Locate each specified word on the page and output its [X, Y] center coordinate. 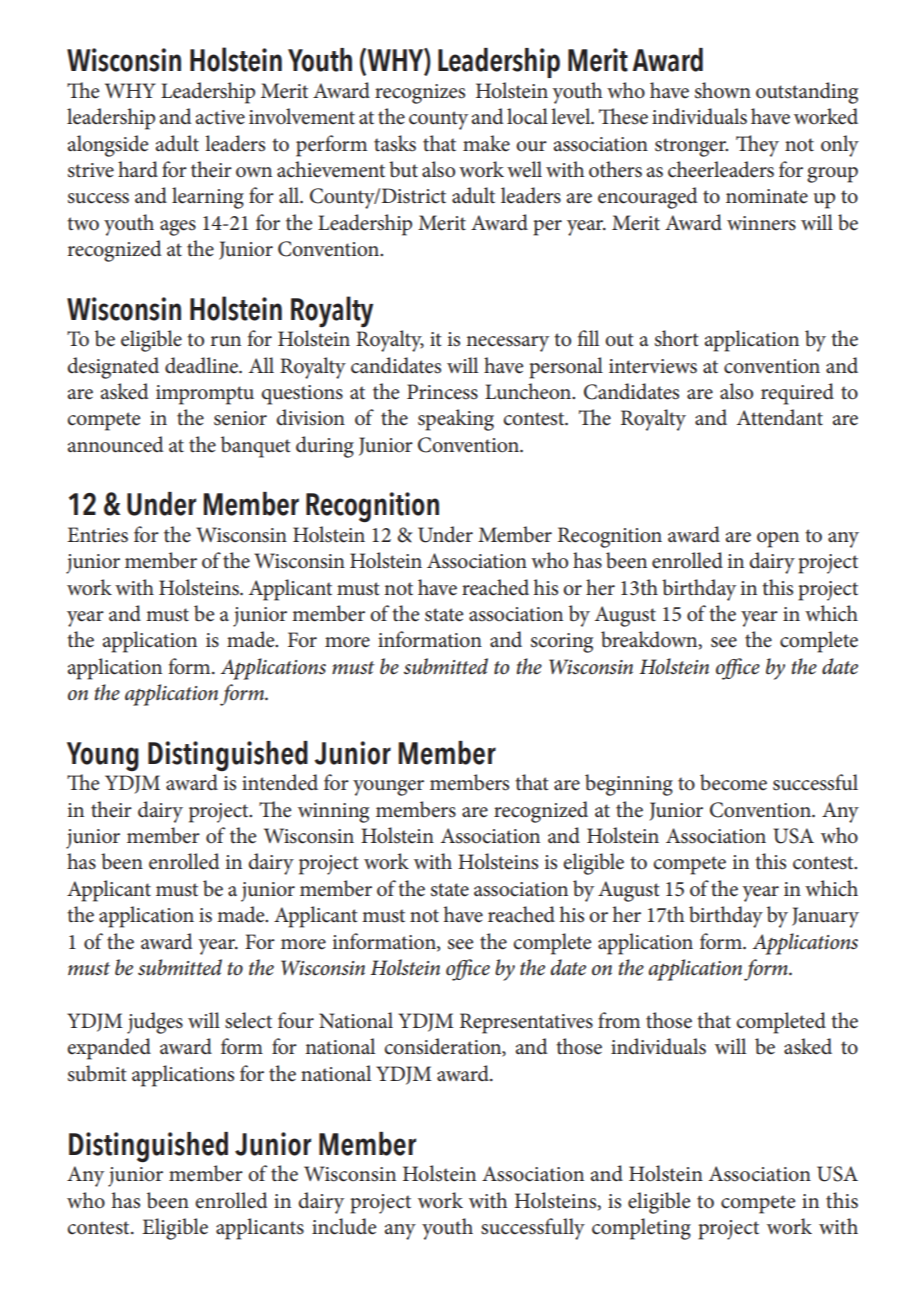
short [677, 338]
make [486, 143]
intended [280, 782]
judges [155, 1023]
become [733, 782]
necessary [507, 344]
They [757, 146]
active [220, 117]
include [344, 1226]
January [825, 917]
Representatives [526, 1023]
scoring [562, 643]
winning [333, 813]
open [778, 540]
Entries [97, 535]
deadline [202, 365]
